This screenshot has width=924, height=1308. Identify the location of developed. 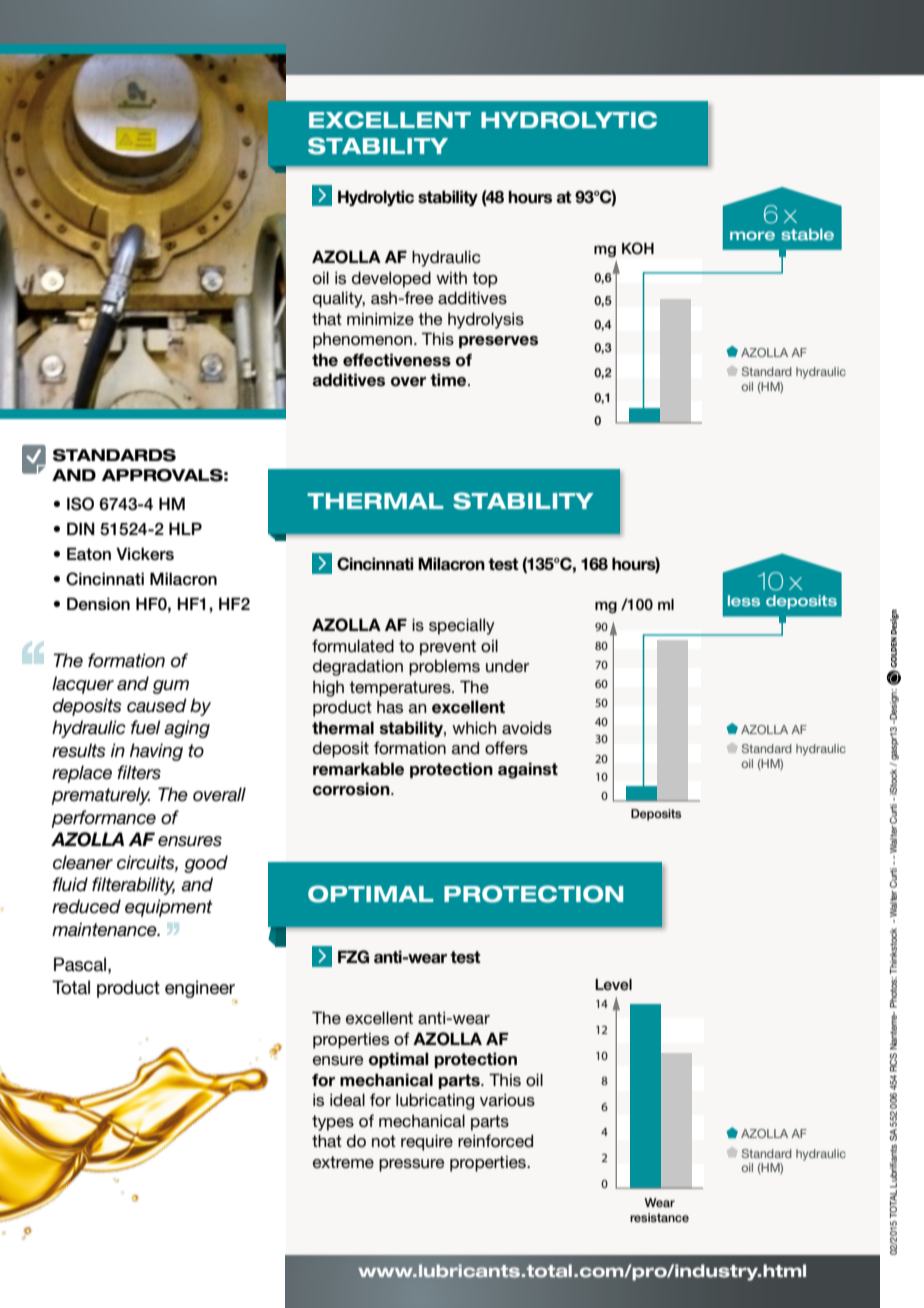
(391, 279).
